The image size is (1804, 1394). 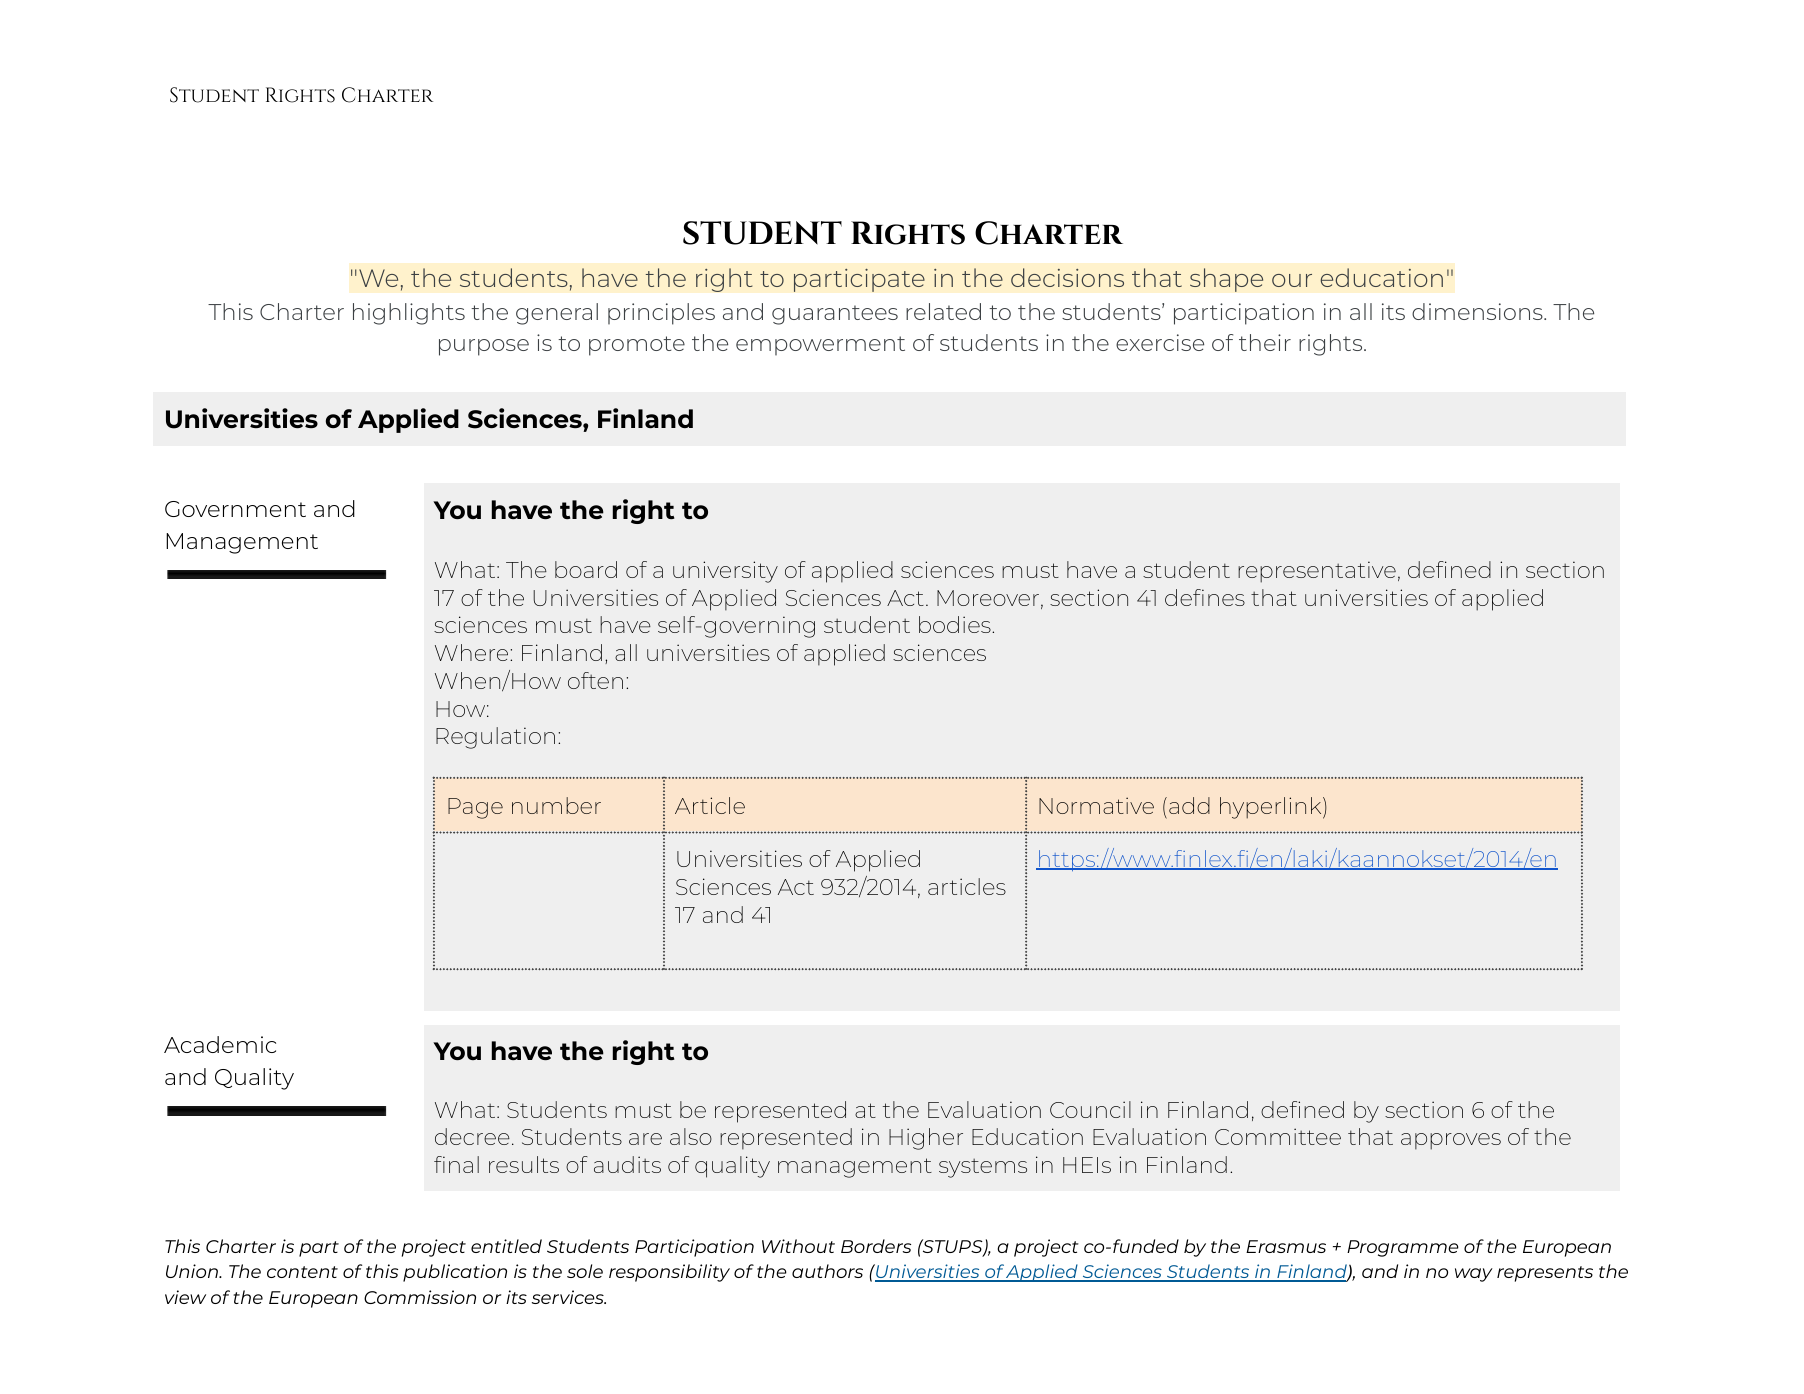 I want to click on Higher, so click(x=926, y=1139).
